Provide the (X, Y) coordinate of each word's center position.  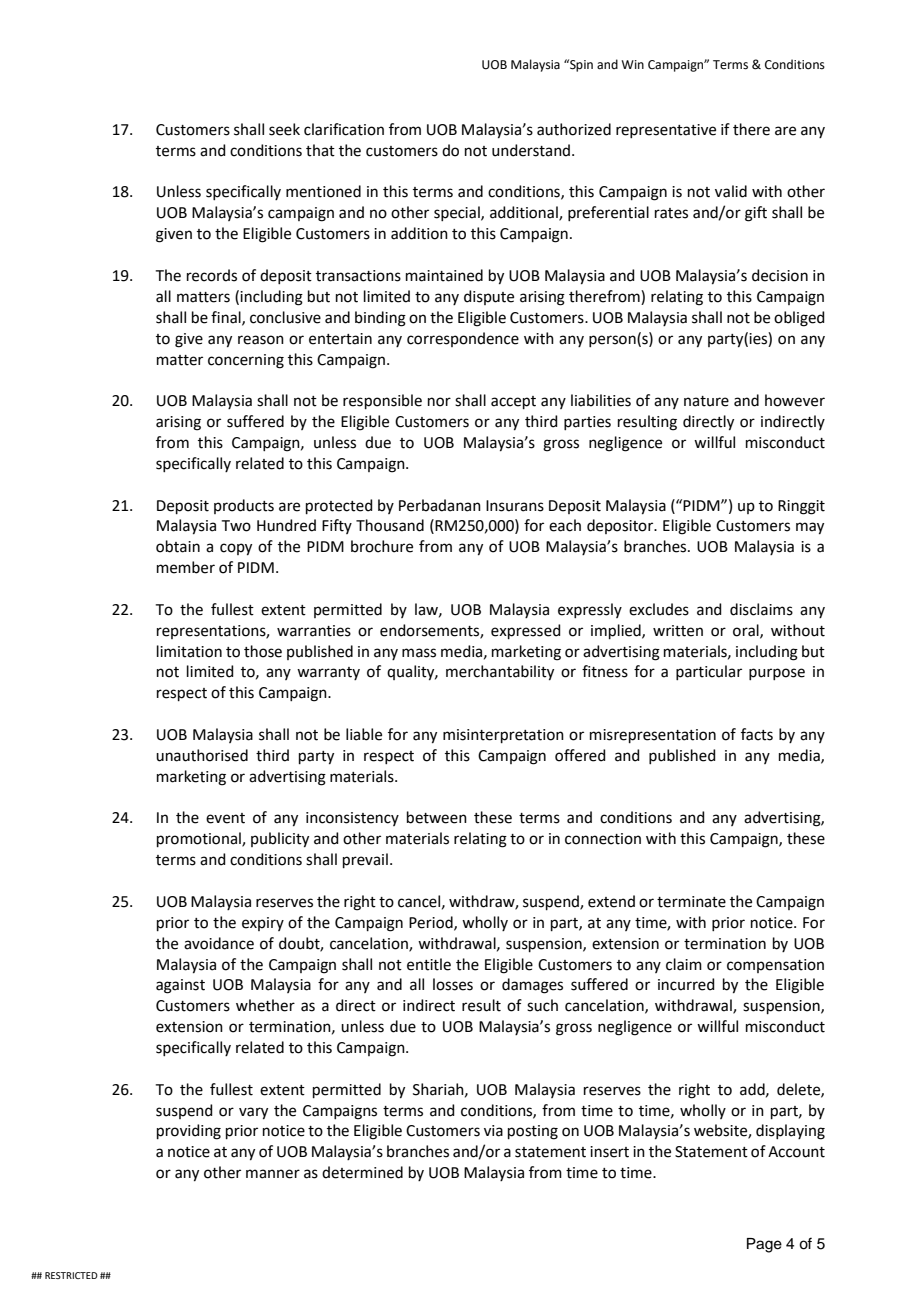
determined (362, 1172)
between (437, 817)
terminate (691, 902)
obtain (178, 546)
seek (284, 129)
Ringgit (801, 507)
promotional (200, 839)
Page (764, 1245)
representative (666, 131)
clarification (344, 129)
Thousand (390, 525)
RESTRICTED (71, 1275)
